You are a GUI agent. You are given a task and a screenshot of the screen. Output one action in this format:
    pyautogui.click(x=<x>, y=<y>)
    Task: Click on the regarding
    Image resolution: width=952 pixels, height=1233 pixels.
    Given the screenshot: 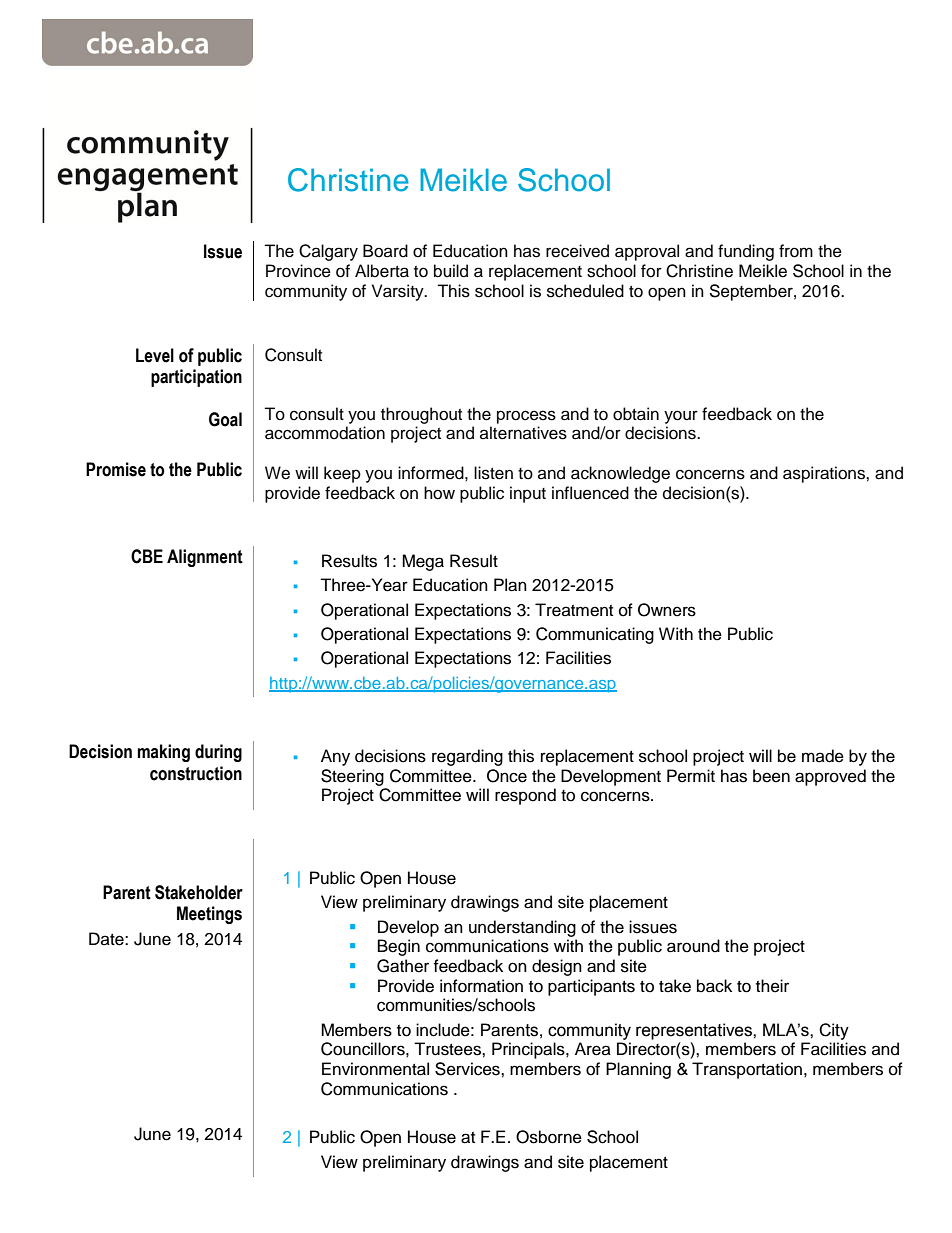 What is the action you would take?
    pyautogui.click(x=467, y=757)
